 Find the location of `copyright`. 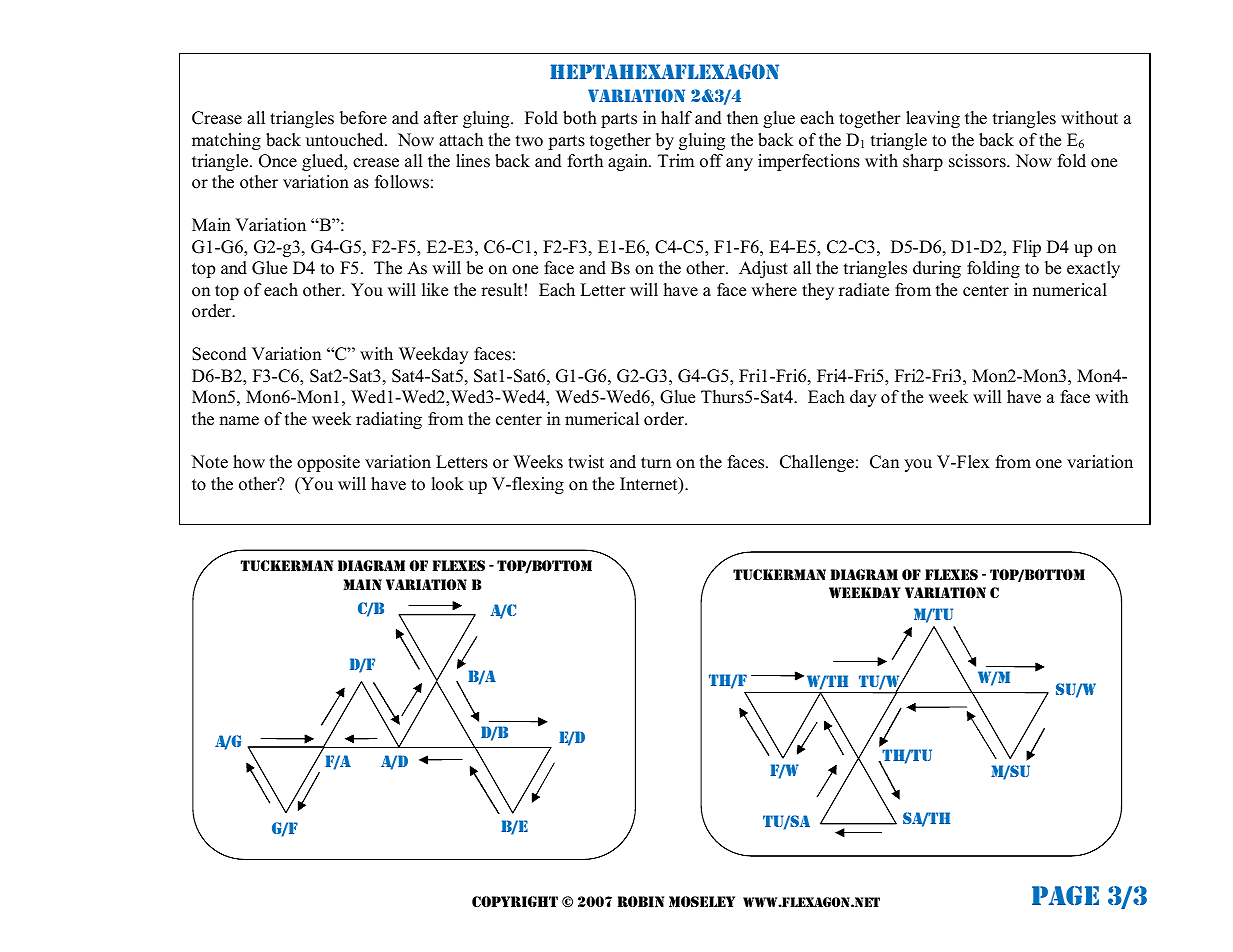

copyright is located at coordinates (515, 901).
